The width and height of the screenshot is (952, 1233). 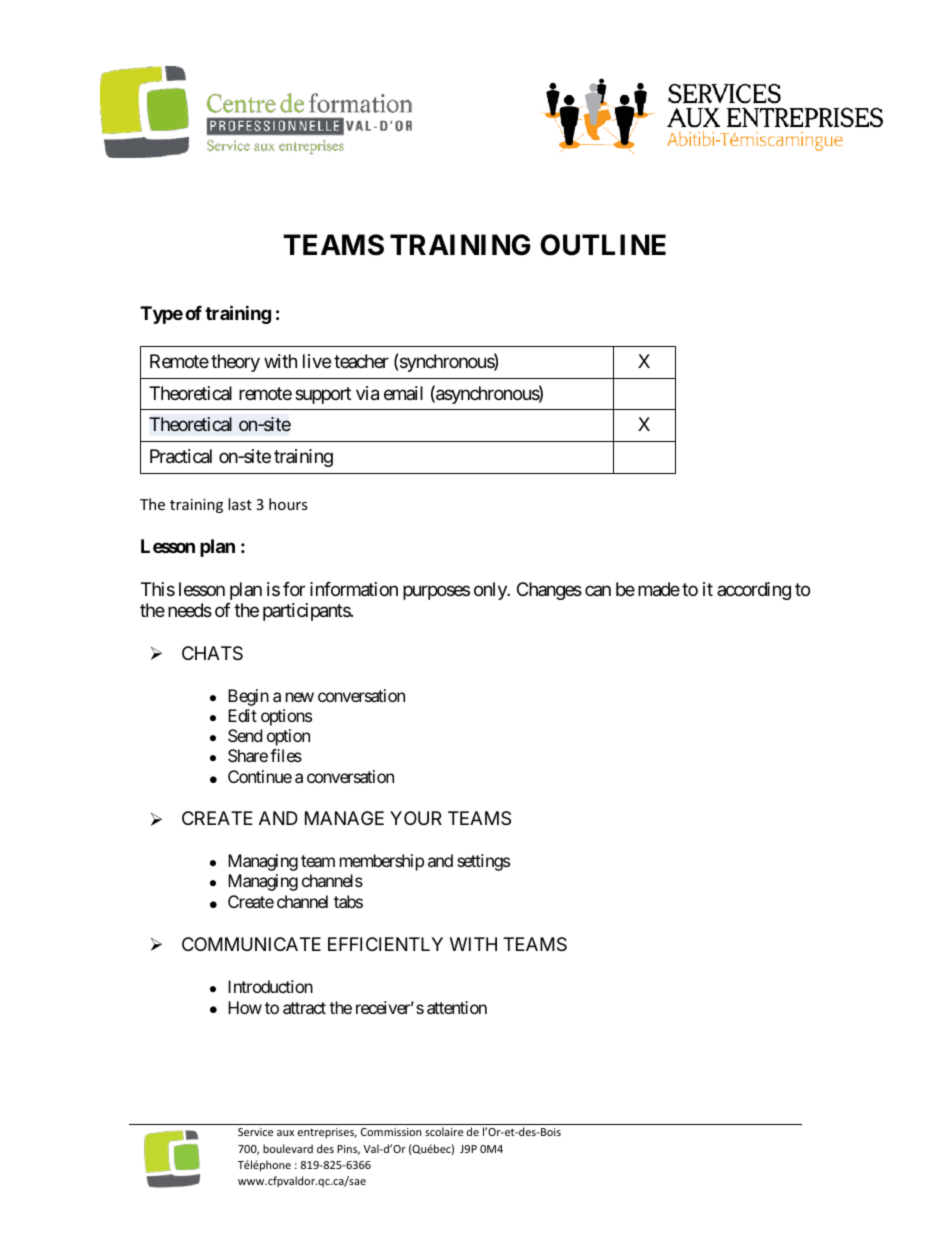 I want to click on YOUR, so click(x=416, y=818).
